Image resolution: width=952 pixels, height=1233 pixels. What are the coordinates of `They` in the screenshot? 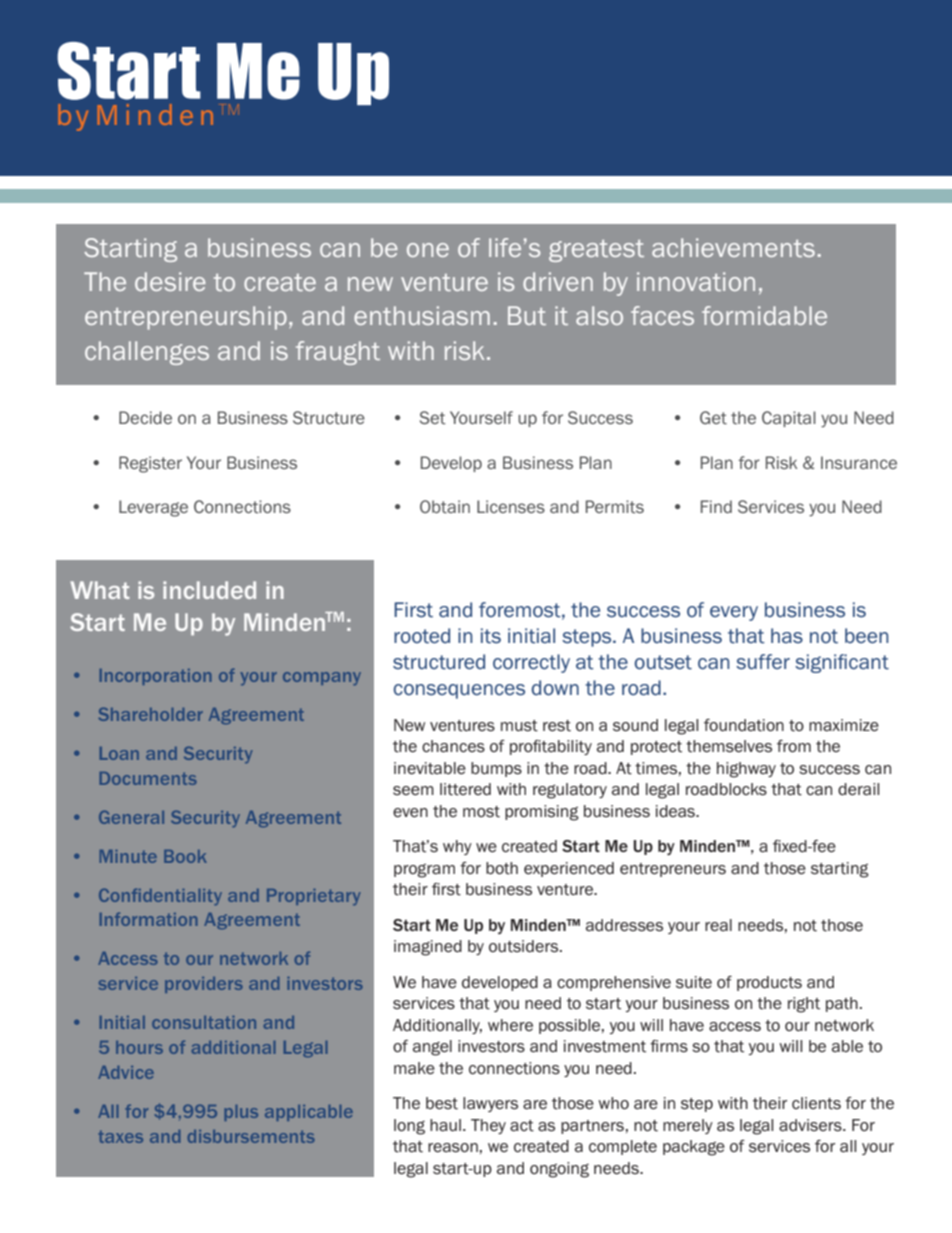 It's located at (488, 1126).
